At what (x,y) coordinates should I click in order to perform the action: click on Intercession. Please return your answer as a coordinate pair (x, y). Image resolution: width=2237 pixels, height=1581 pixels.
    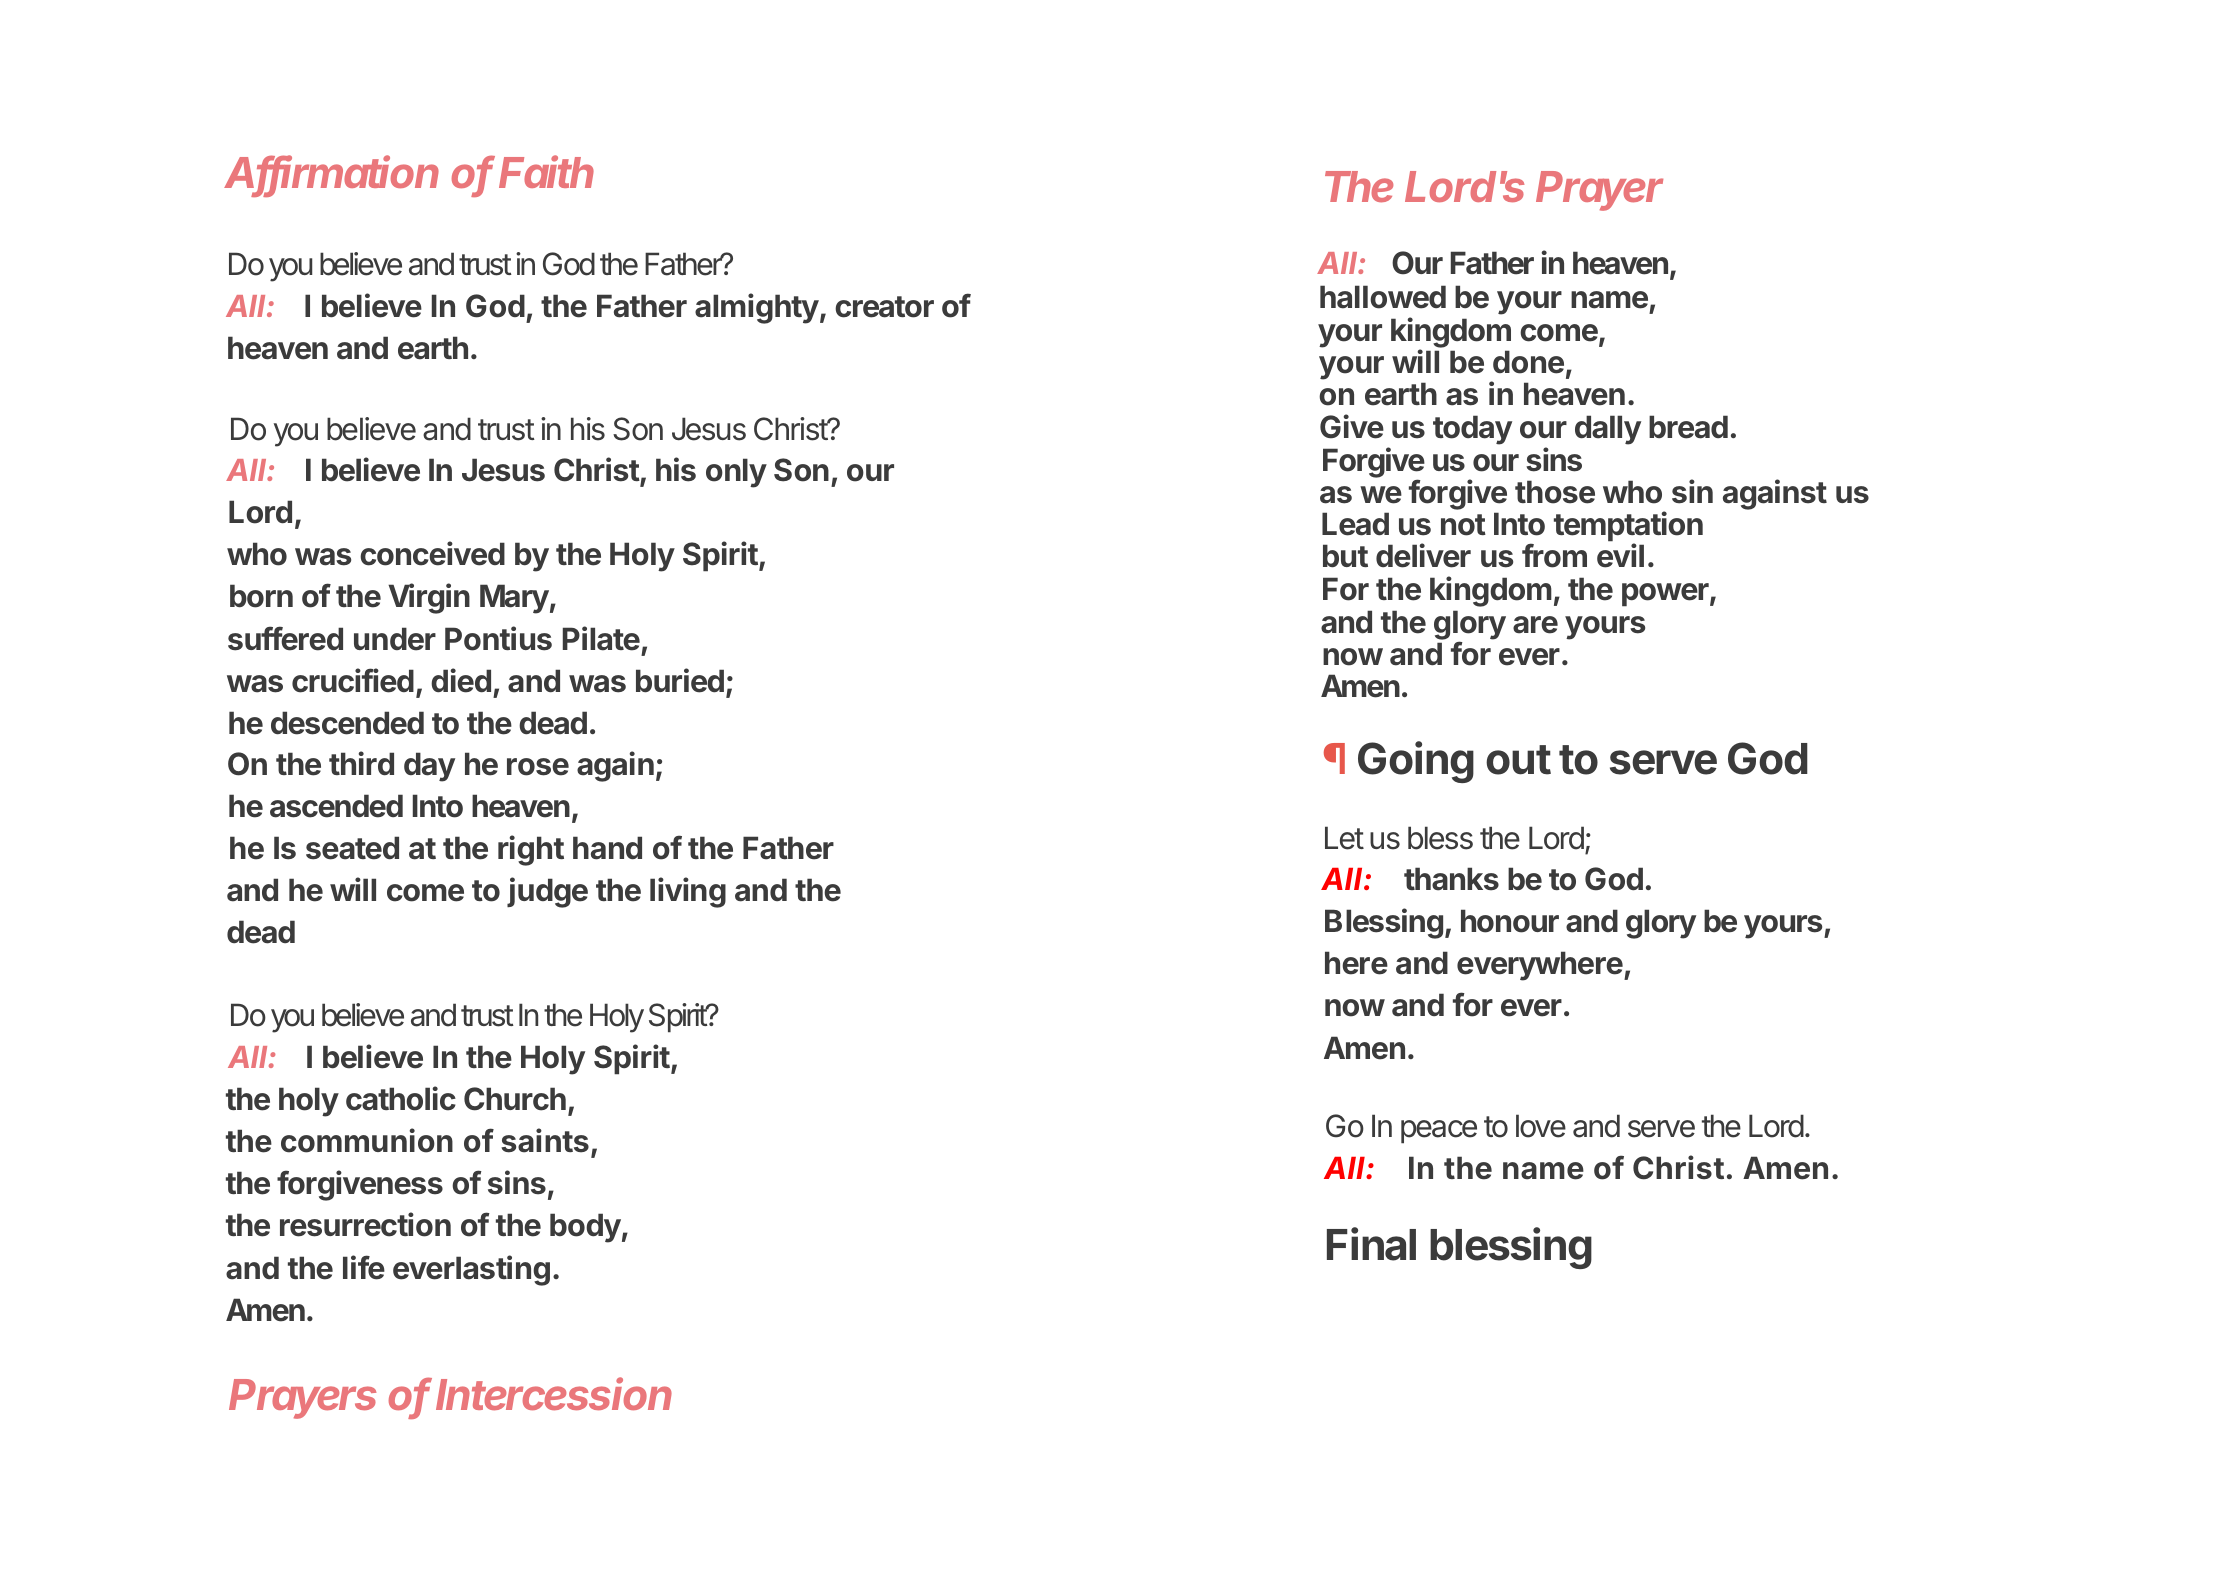
    Looking at the image, I should click on (554, 1393).
